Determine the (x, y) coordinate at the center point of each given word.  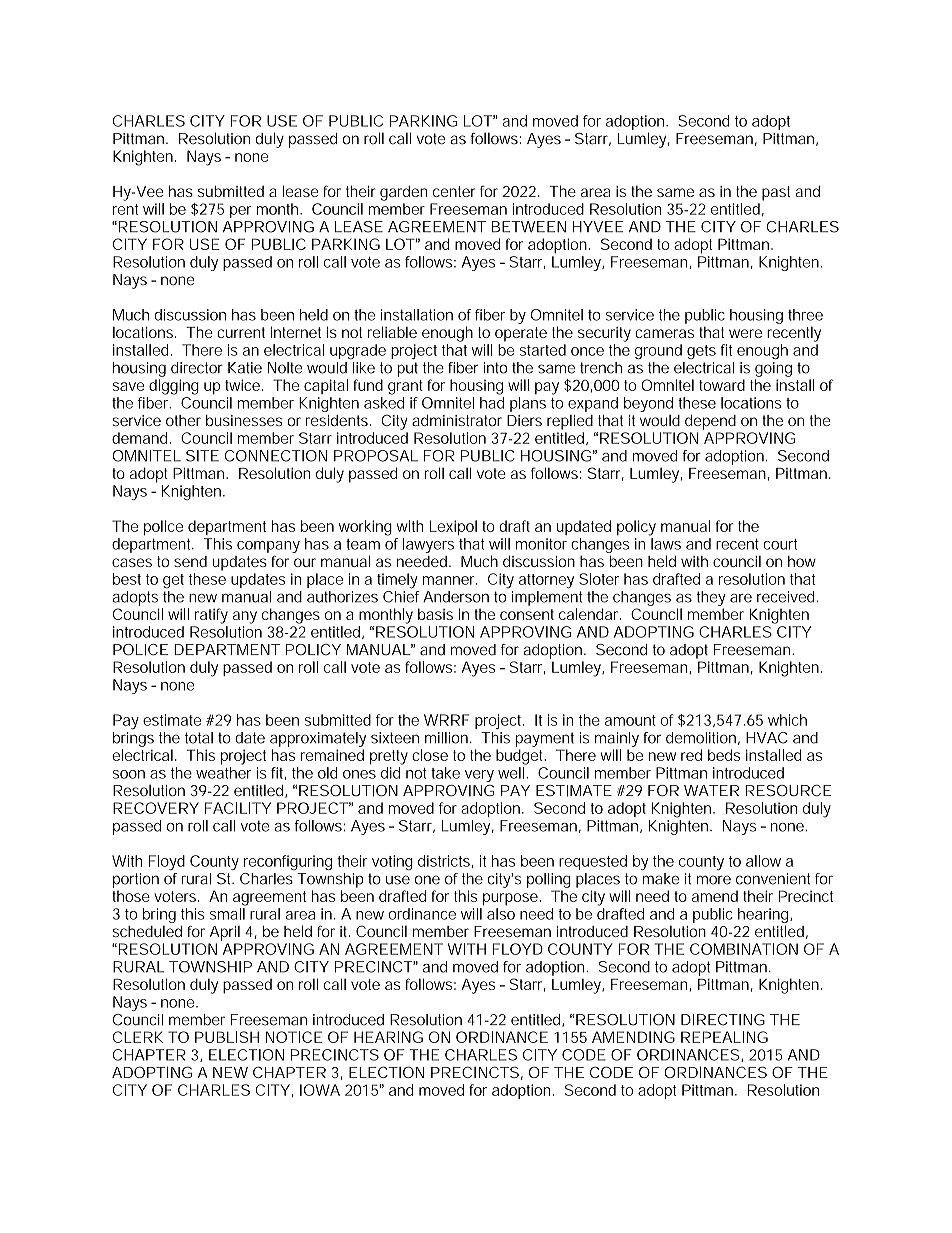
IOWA (320, 1090)
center (454, 191)
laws (666, 544)
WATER (711, 790)
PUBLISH (227, 1037)
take (445, 773)
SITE (202, 456)
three (805, 315)
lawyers (428, 545)
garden (403, 193)
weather (223, 773)
